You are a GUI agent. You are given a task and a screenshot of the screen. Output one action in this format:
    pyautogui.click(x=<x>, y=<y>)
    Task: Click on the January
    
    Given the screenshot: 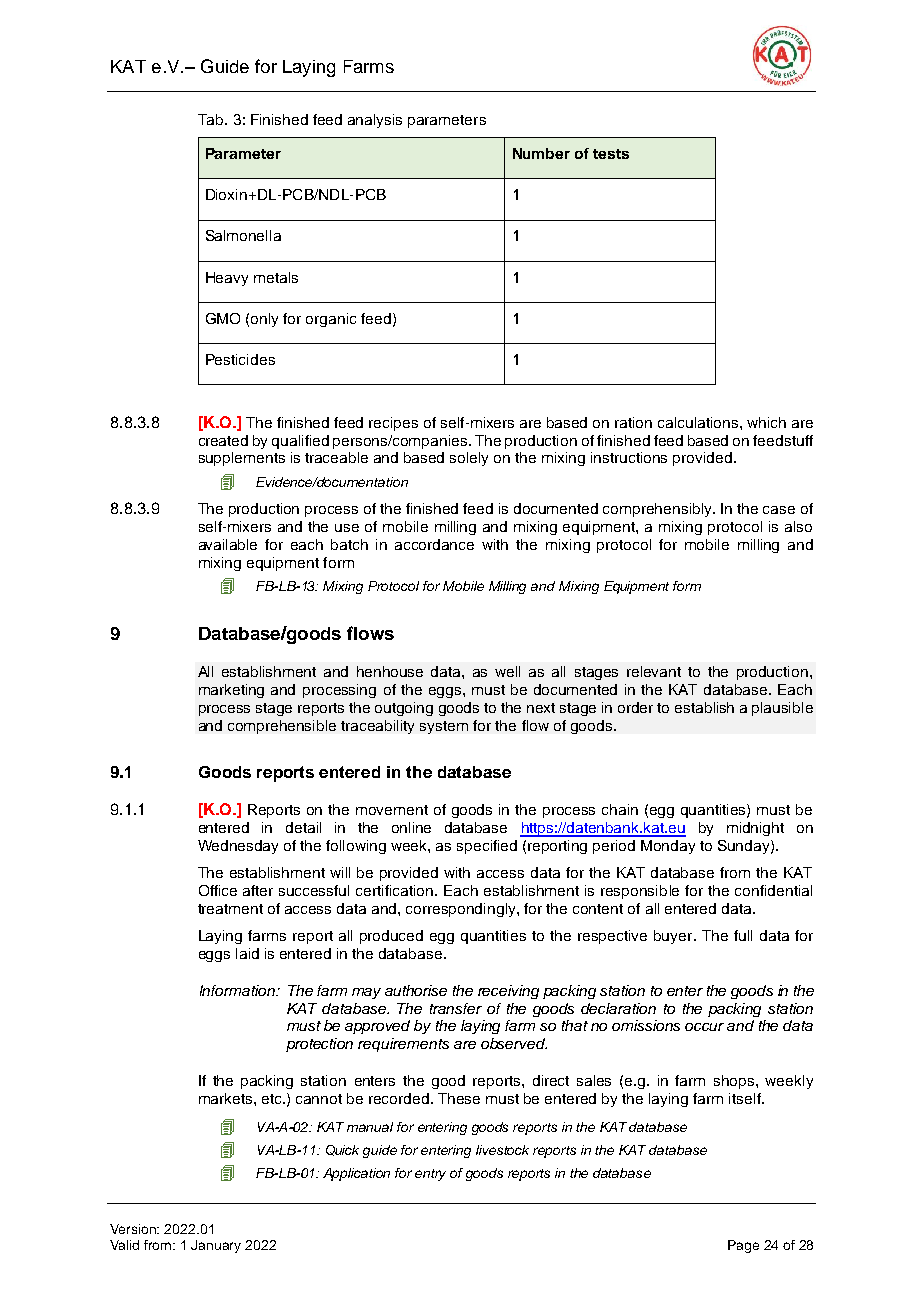 What is the action you would take?
    pyautogui.click(x=216, y=1246)
